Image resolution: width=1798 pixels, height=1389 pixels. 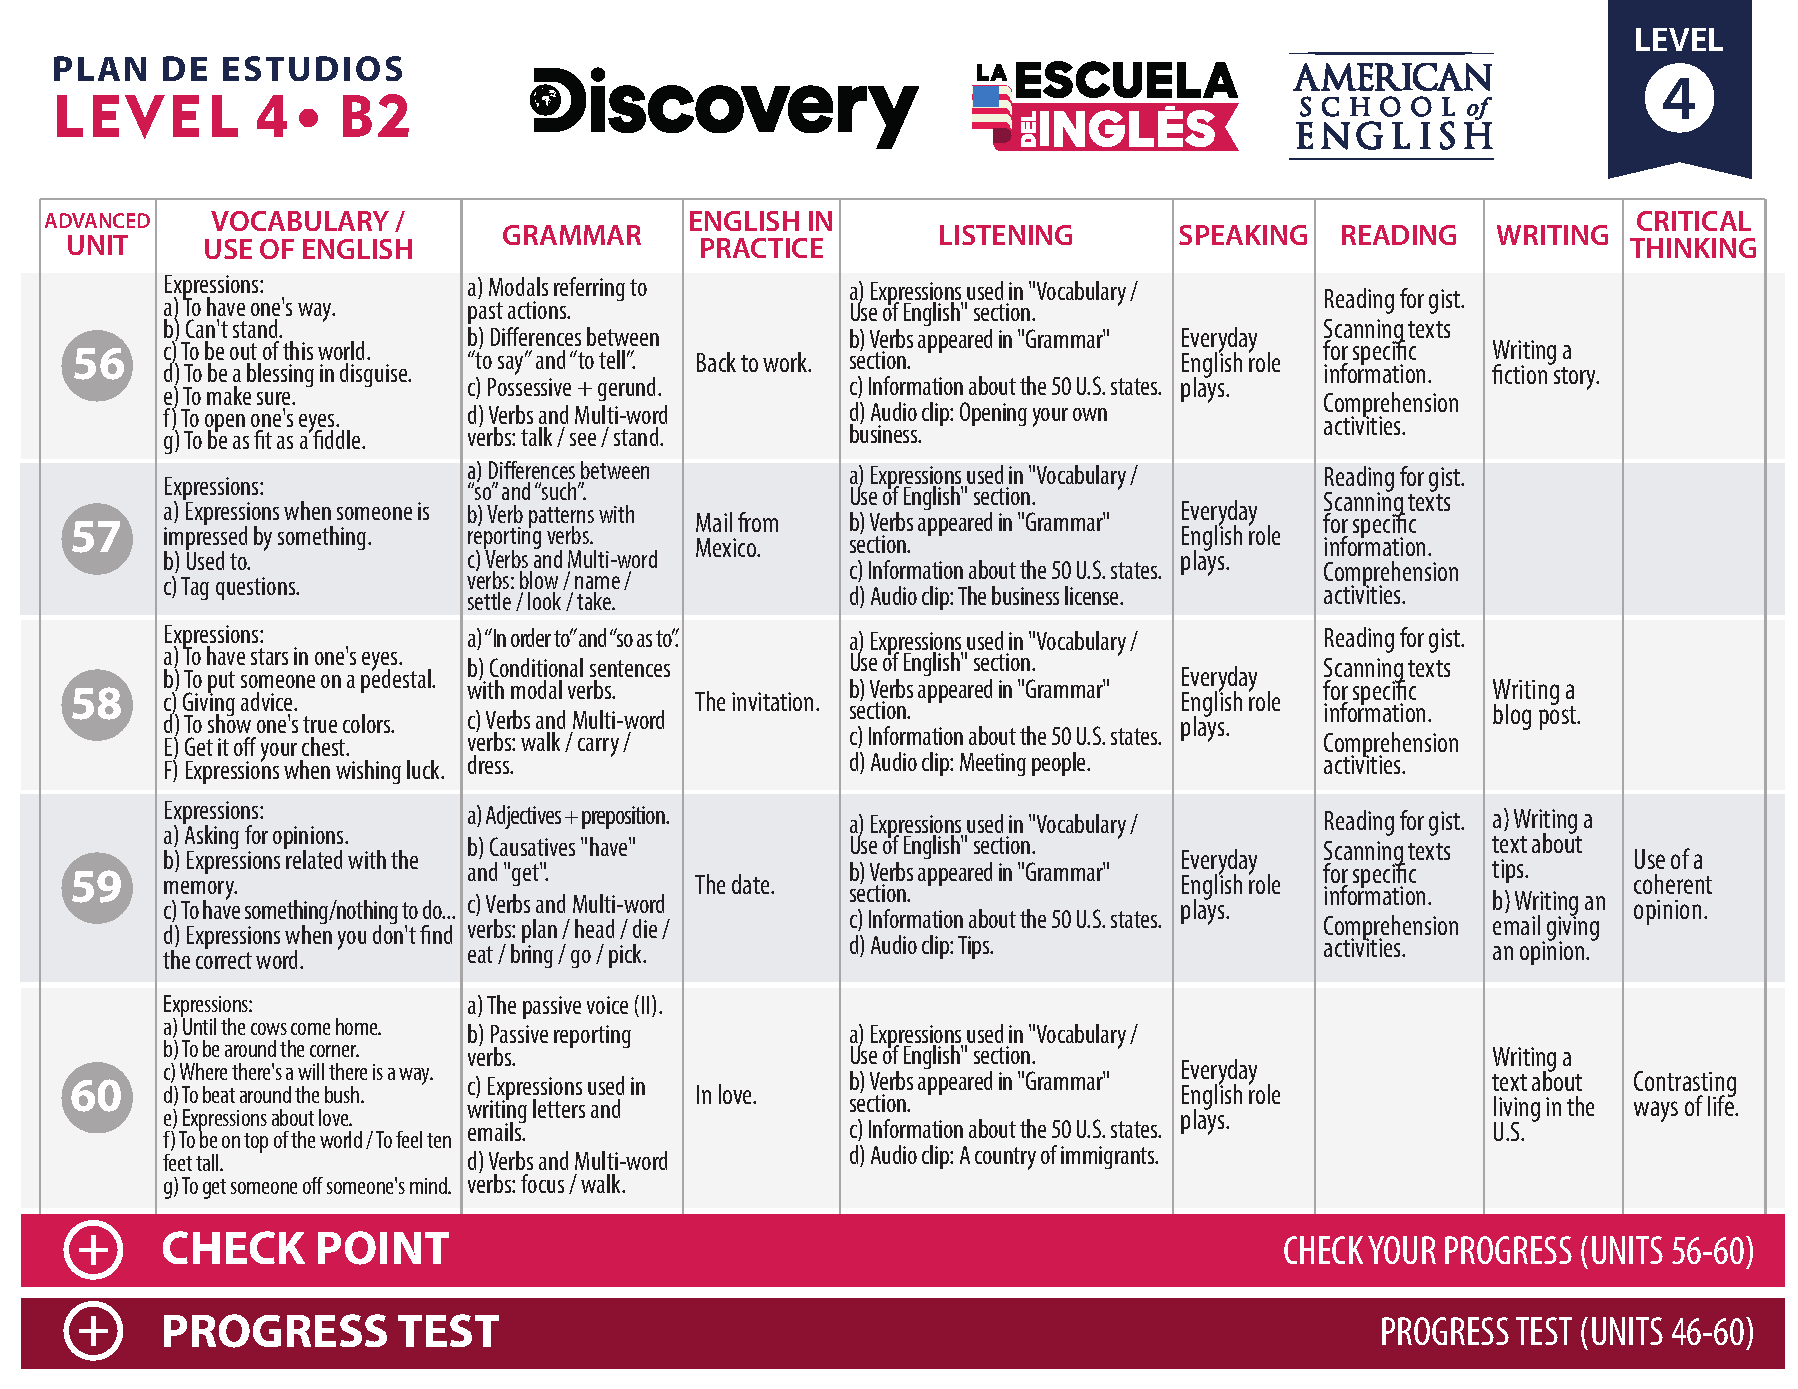 What do you see at coordinates (1576, 378) in the image?
I see `story` at bounding box center [1576, 378].
